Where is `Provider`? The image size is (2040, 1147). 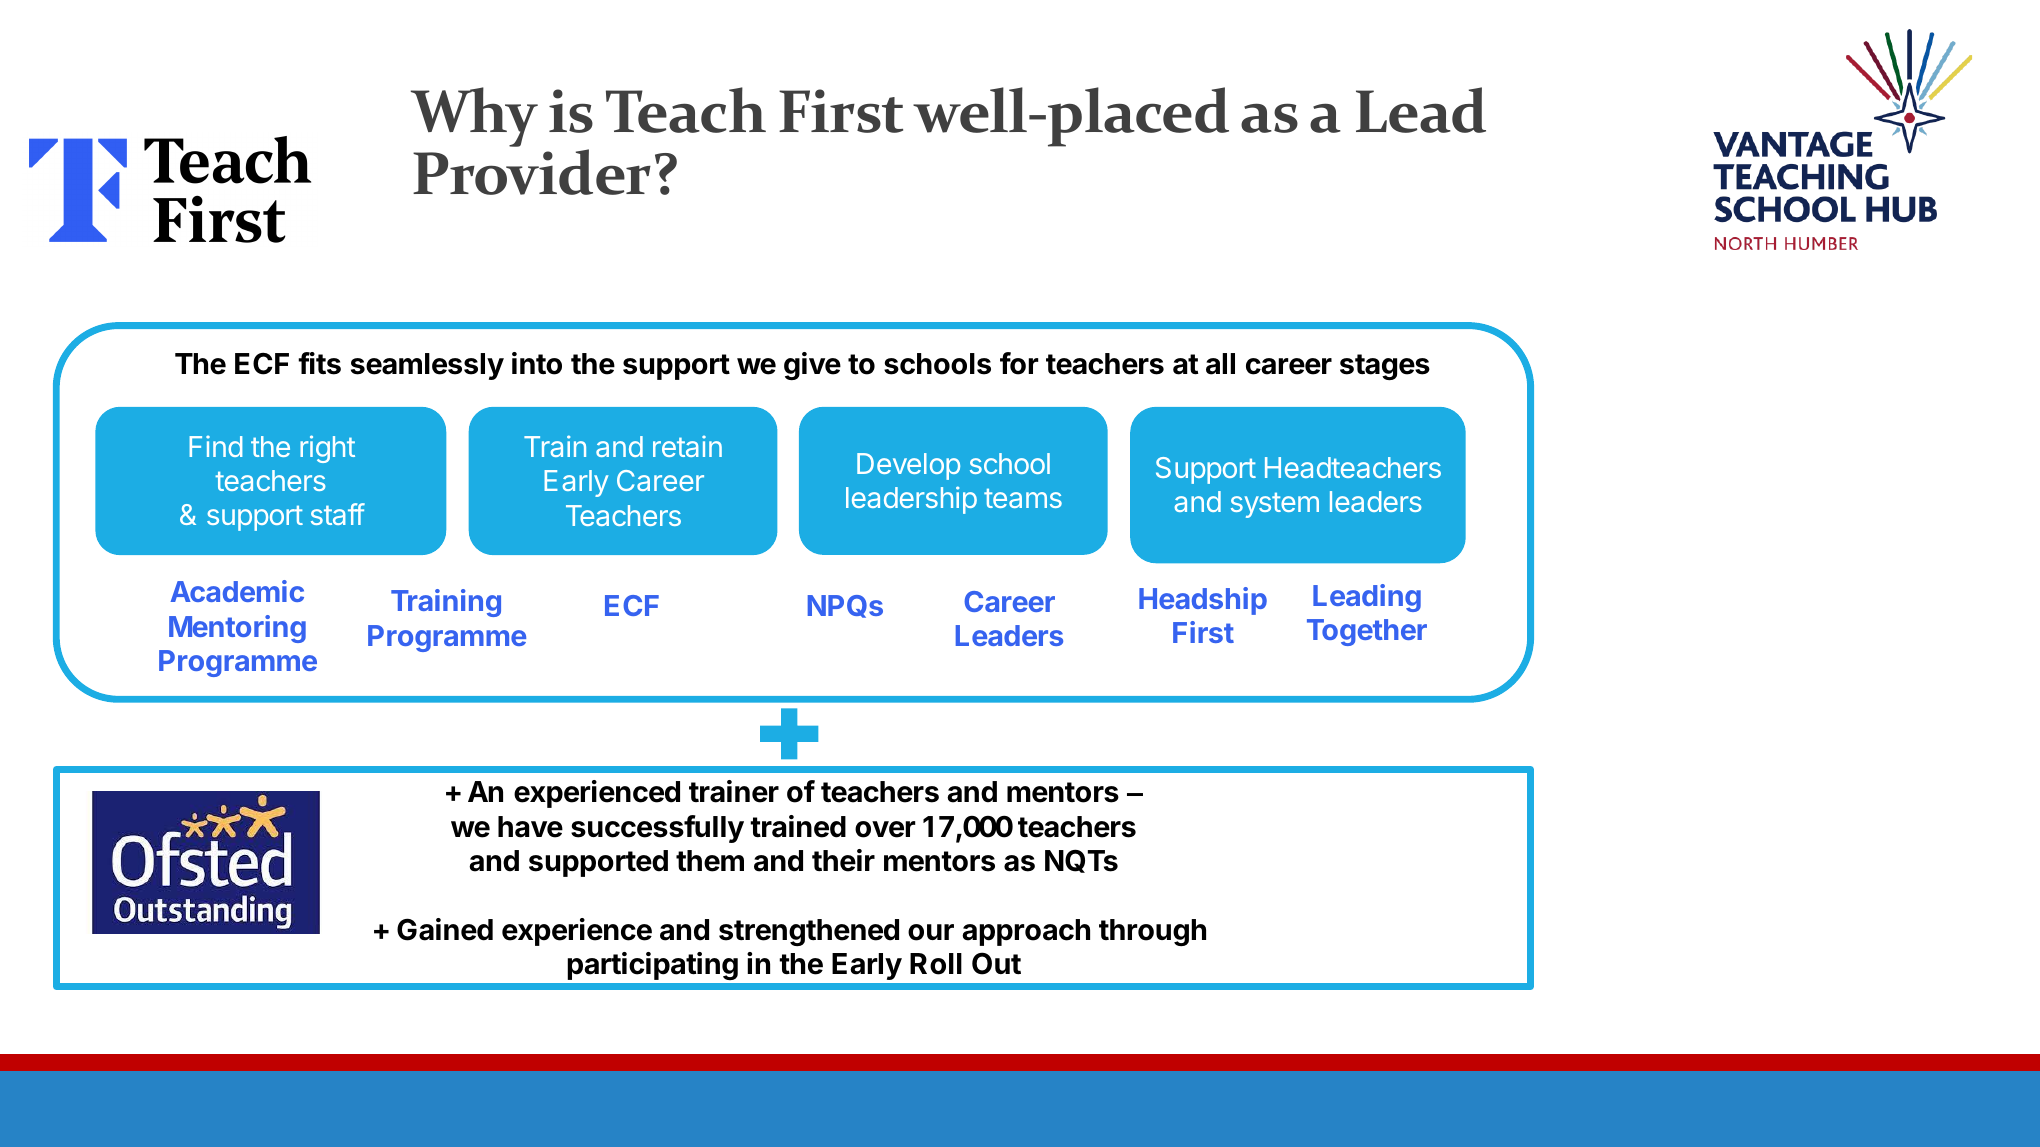 Provider is located at coordinates (532, 172).
